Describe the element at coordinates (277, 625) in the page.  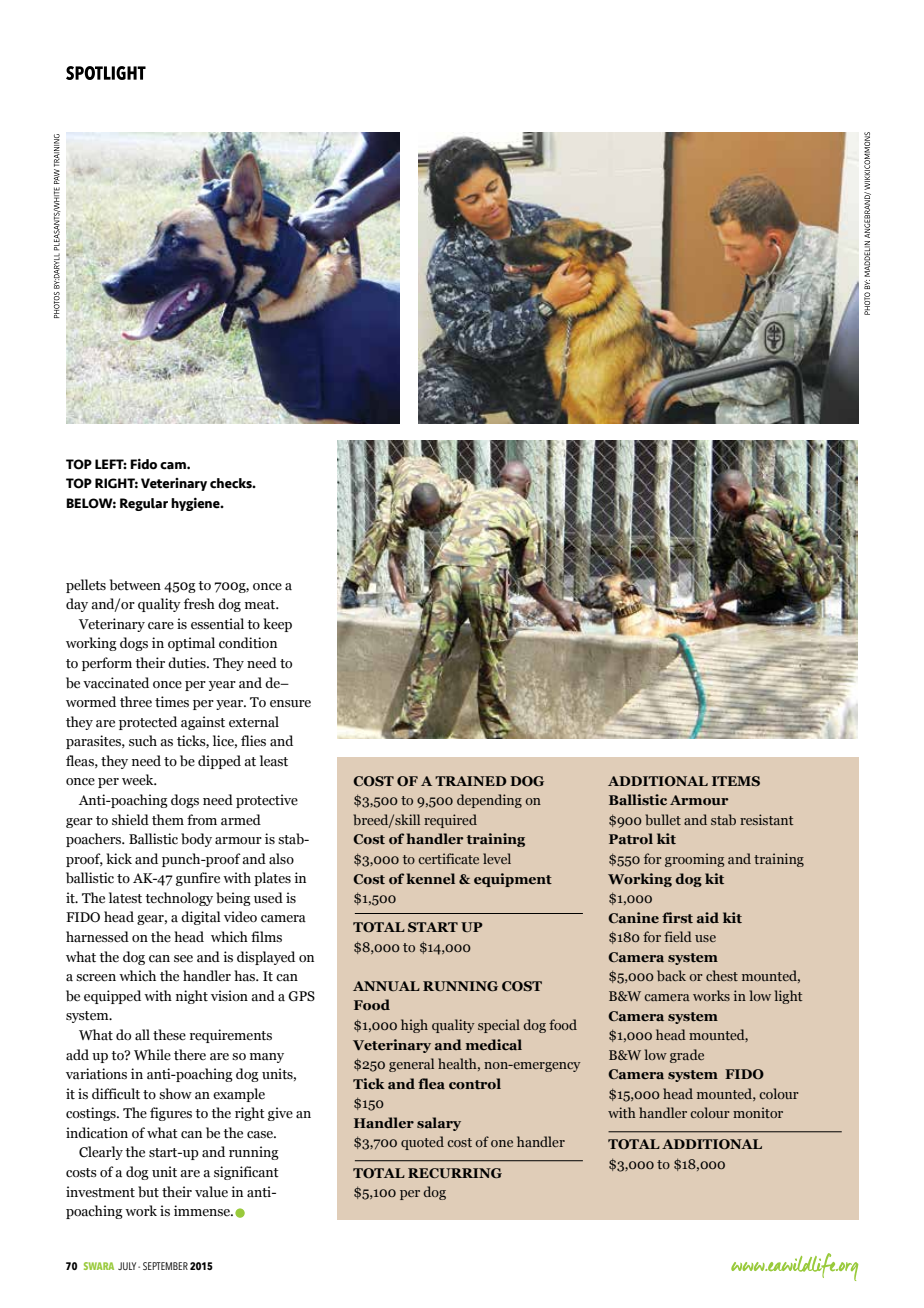
I see `keep` at that location.
